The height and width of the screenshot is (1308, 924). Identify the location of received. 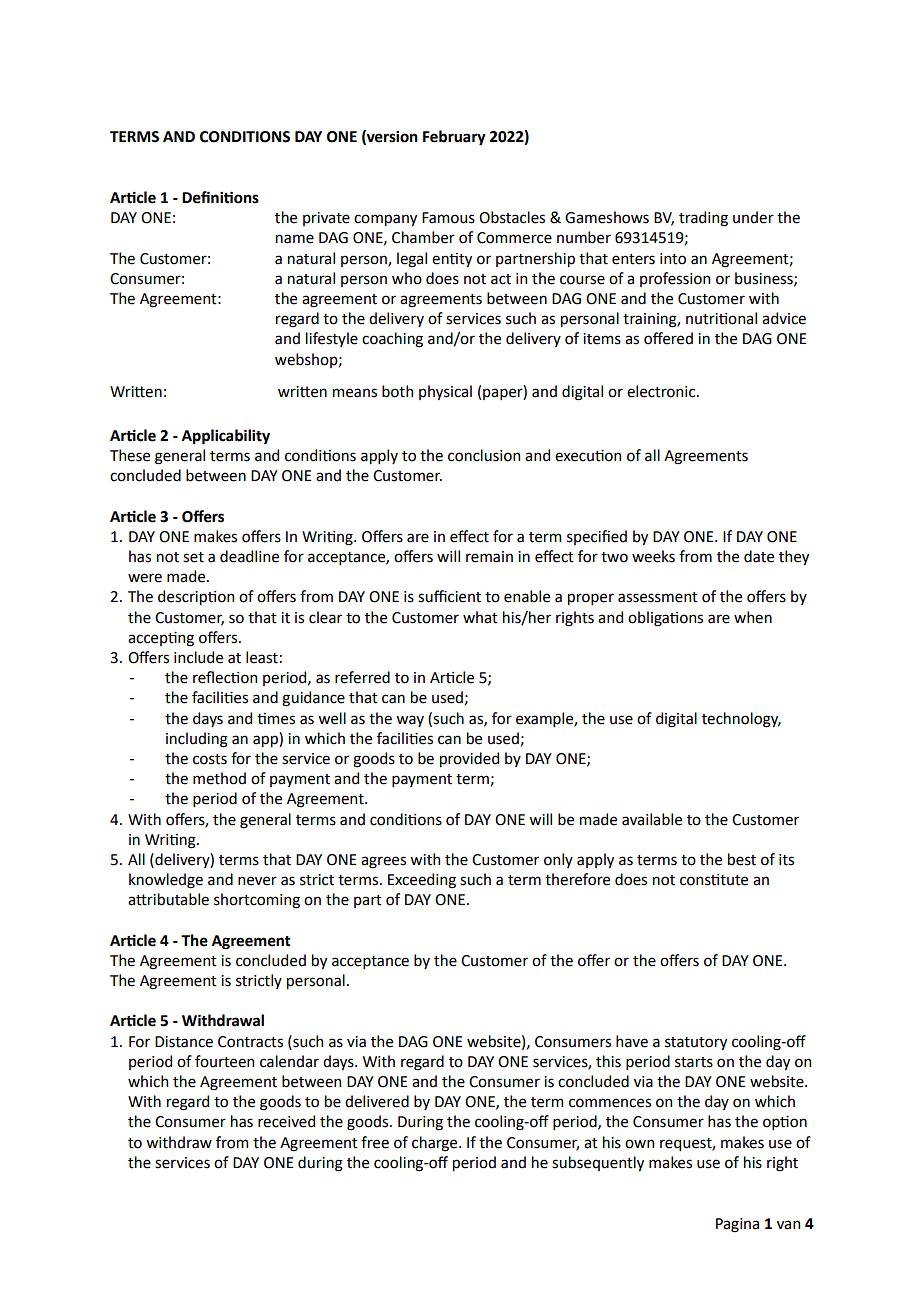
(286, 1121).
